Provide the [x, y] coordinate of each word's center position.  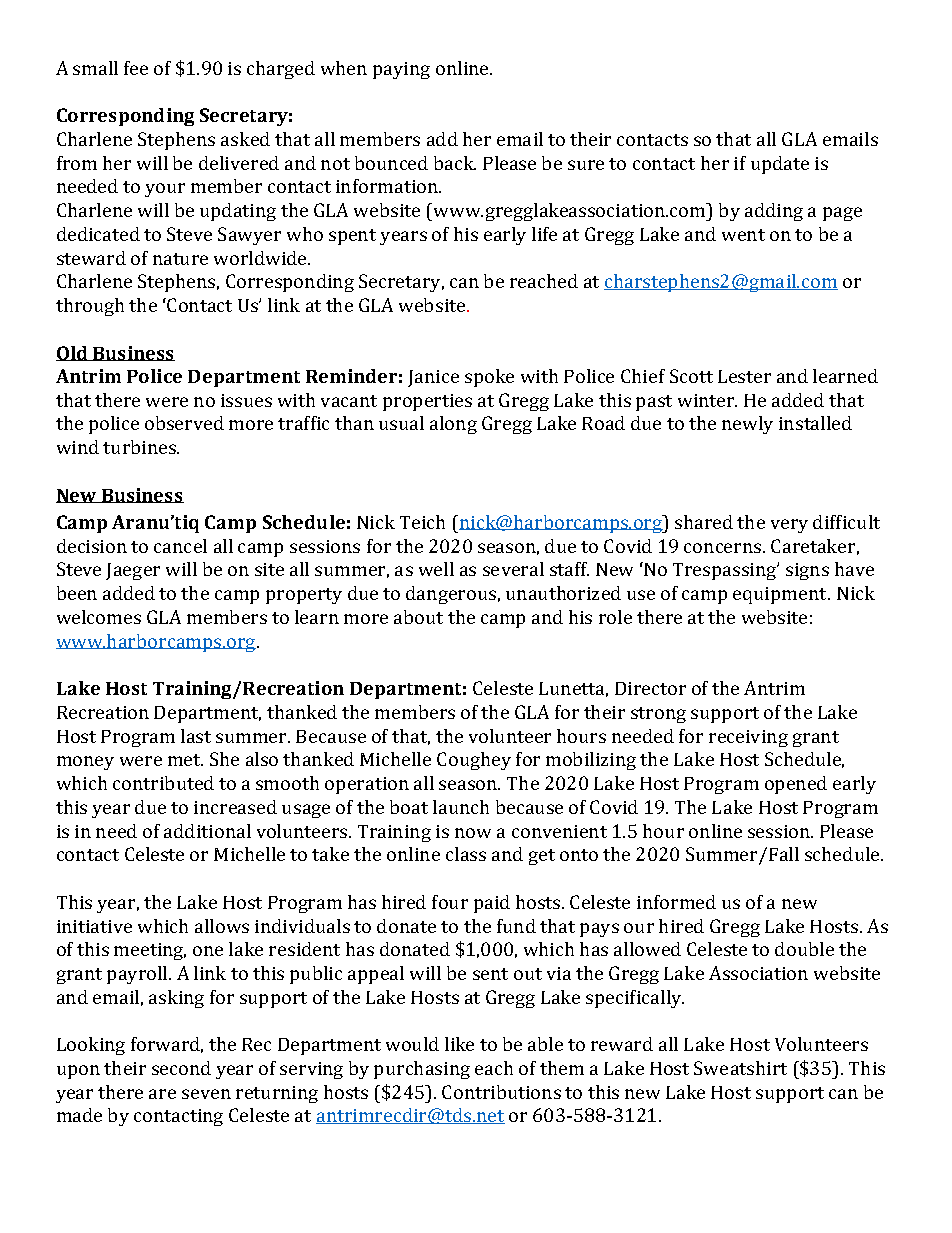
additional [207, 831]
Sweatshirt [740, 1068]
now [473, 833]
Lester [744, 376]
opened [796, 785]
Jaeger [133, 571]
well [436, 569]
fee [136, 68]
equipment [781, 595]
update [780, 165]
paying [401, 70]
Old [73, 353]
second [181, 1068]
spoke [489, 378]
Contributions [501, 1092]
